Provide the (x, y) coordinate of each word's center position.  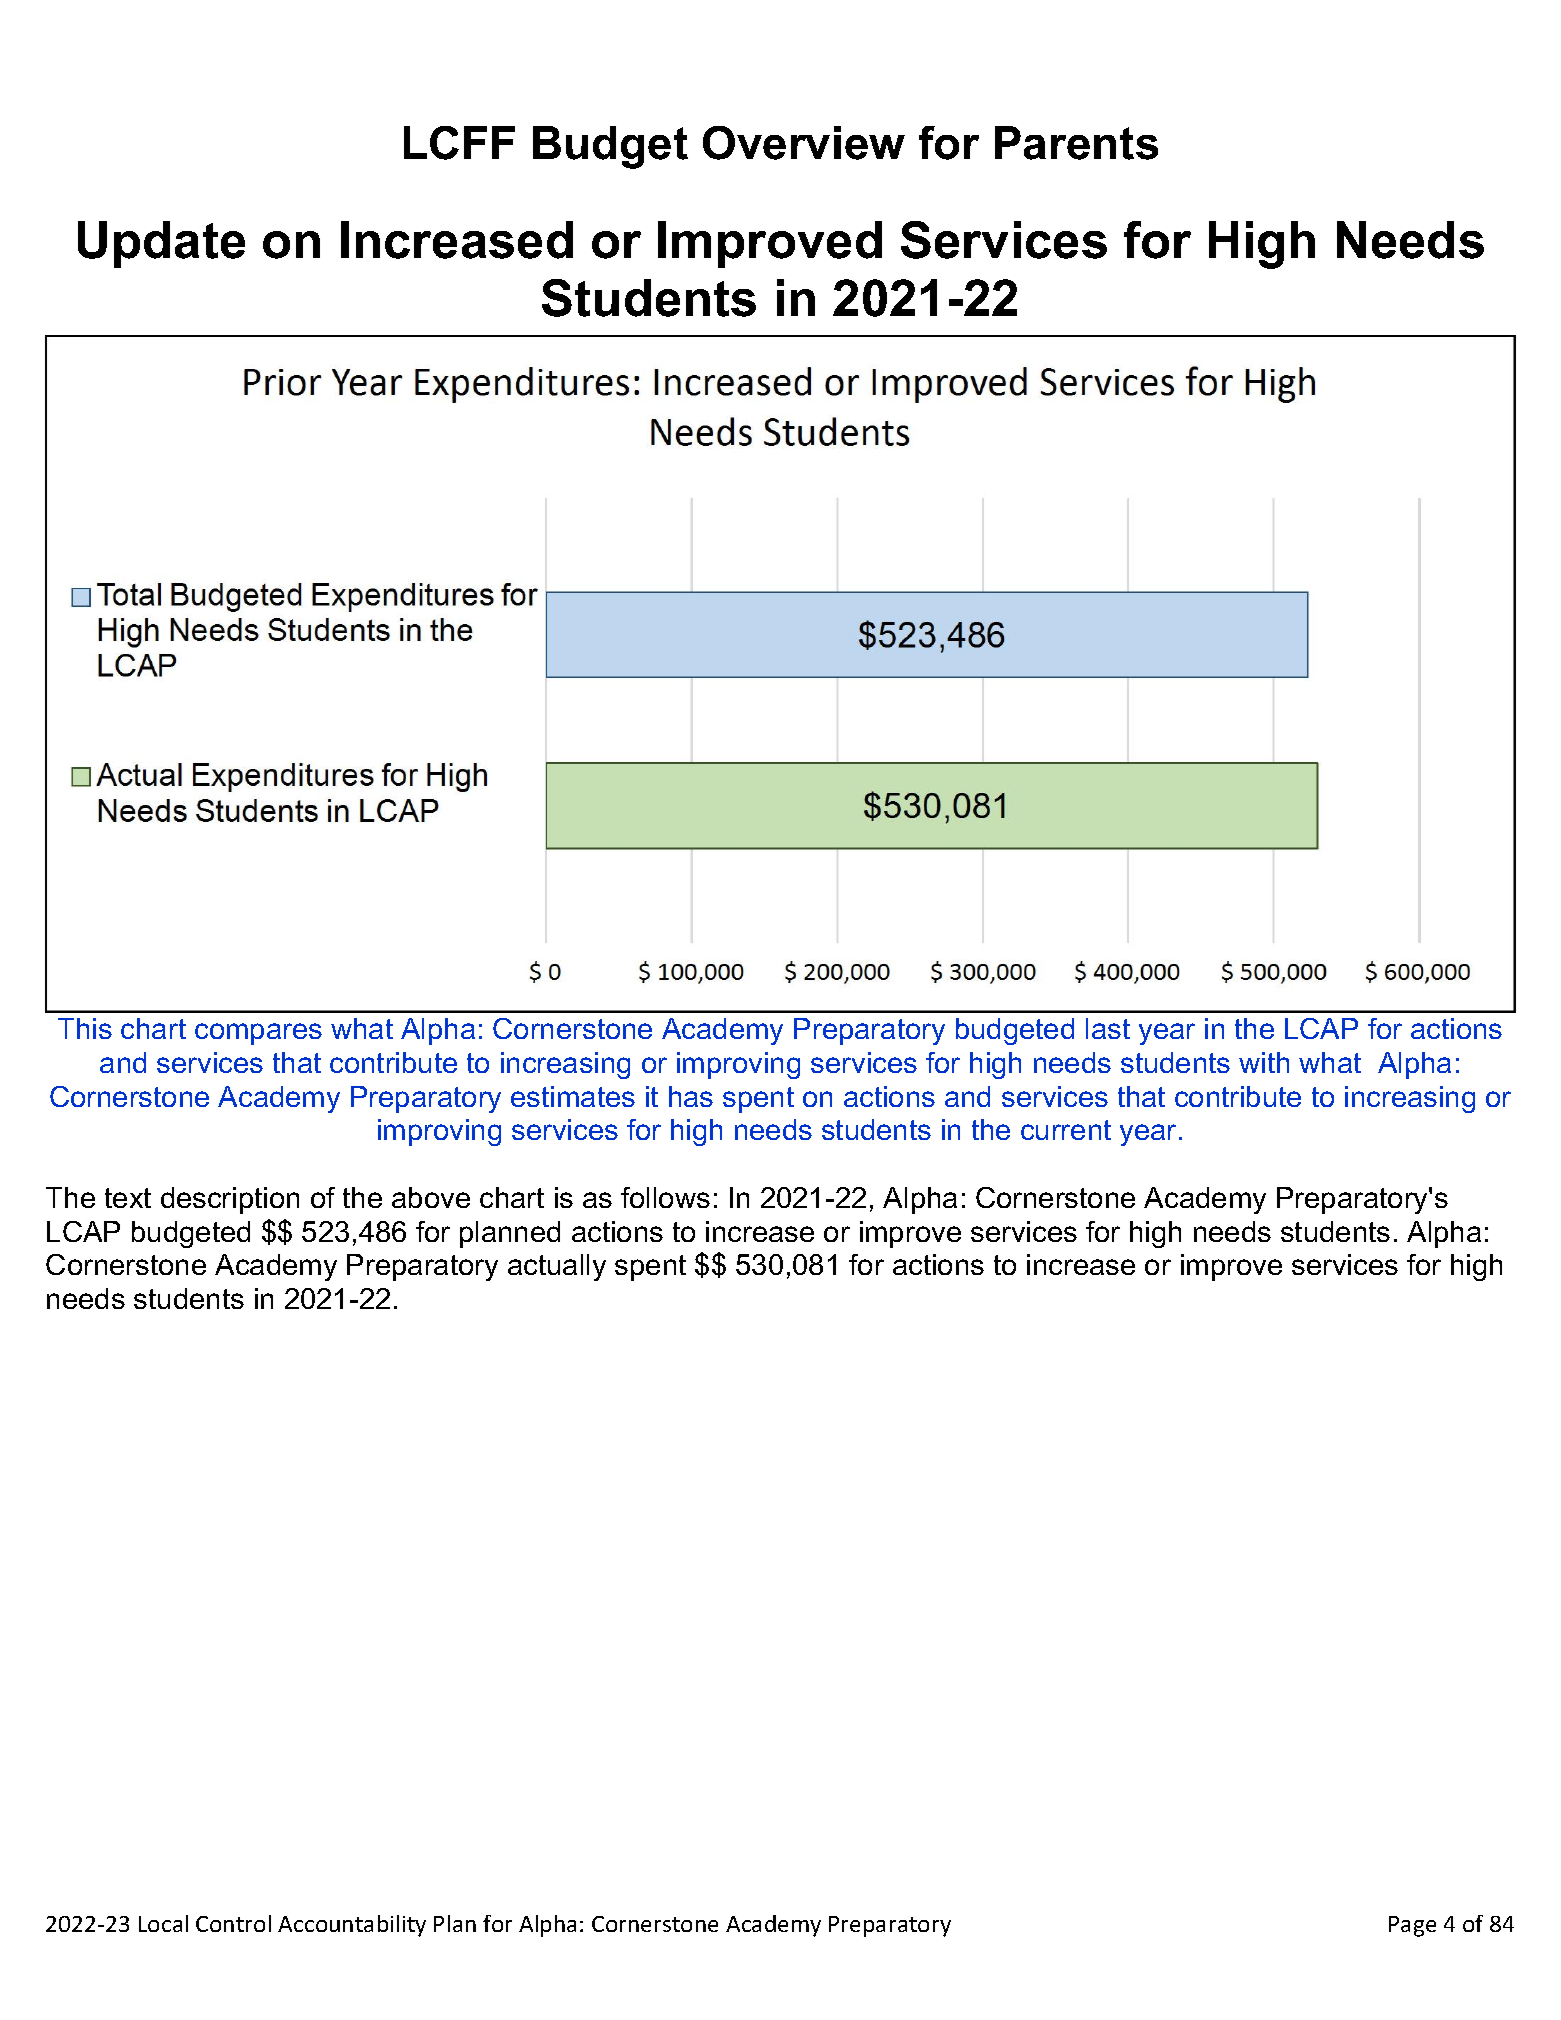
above (431, 1197)
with (1264, 1062)
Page (1412, 1926)
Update (161, 244)
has (691, 1096)
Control (233, 1923)
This (85, 1028)
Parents (1076, 143)
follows (665, 1197)
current (1066, 1130)
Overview (804, 143)
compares (258, 1034)
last (1108, 1028)
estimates (573, 1096)
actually (557, 1267)
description (230, 1200)
